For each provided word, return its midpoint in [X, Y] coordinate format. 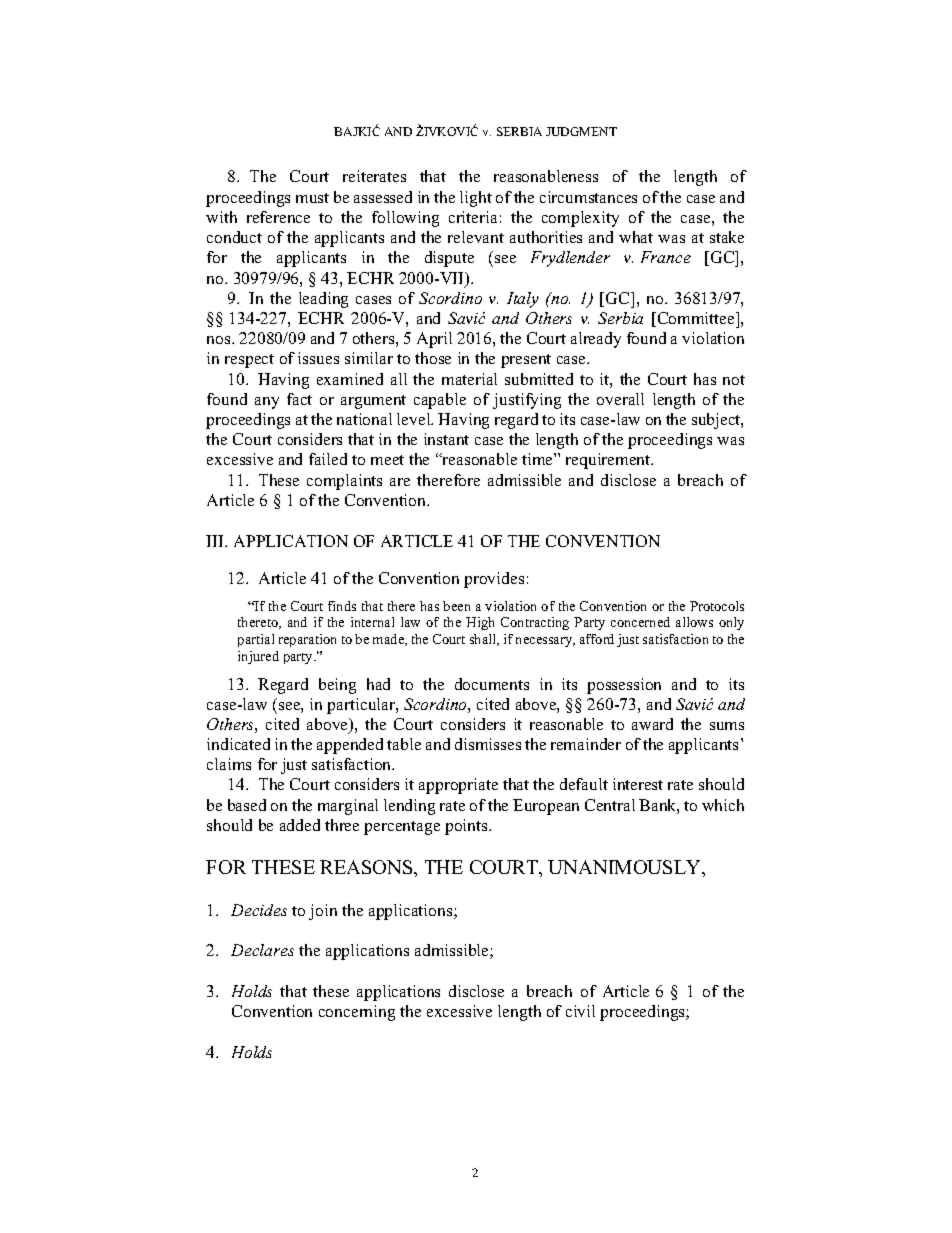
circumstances [588, 197]
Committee [696, 319]
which [723, 805]
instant [446, 439]
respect [249, 361]
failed [328, 459]
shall [484, 640]
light [476, 199]
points [467, 827]
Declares [262, 950]
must [312, 198]
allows [694, 622]
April [434, 340]
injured [258, 657]
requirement [609, 461]
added [300, 825]
